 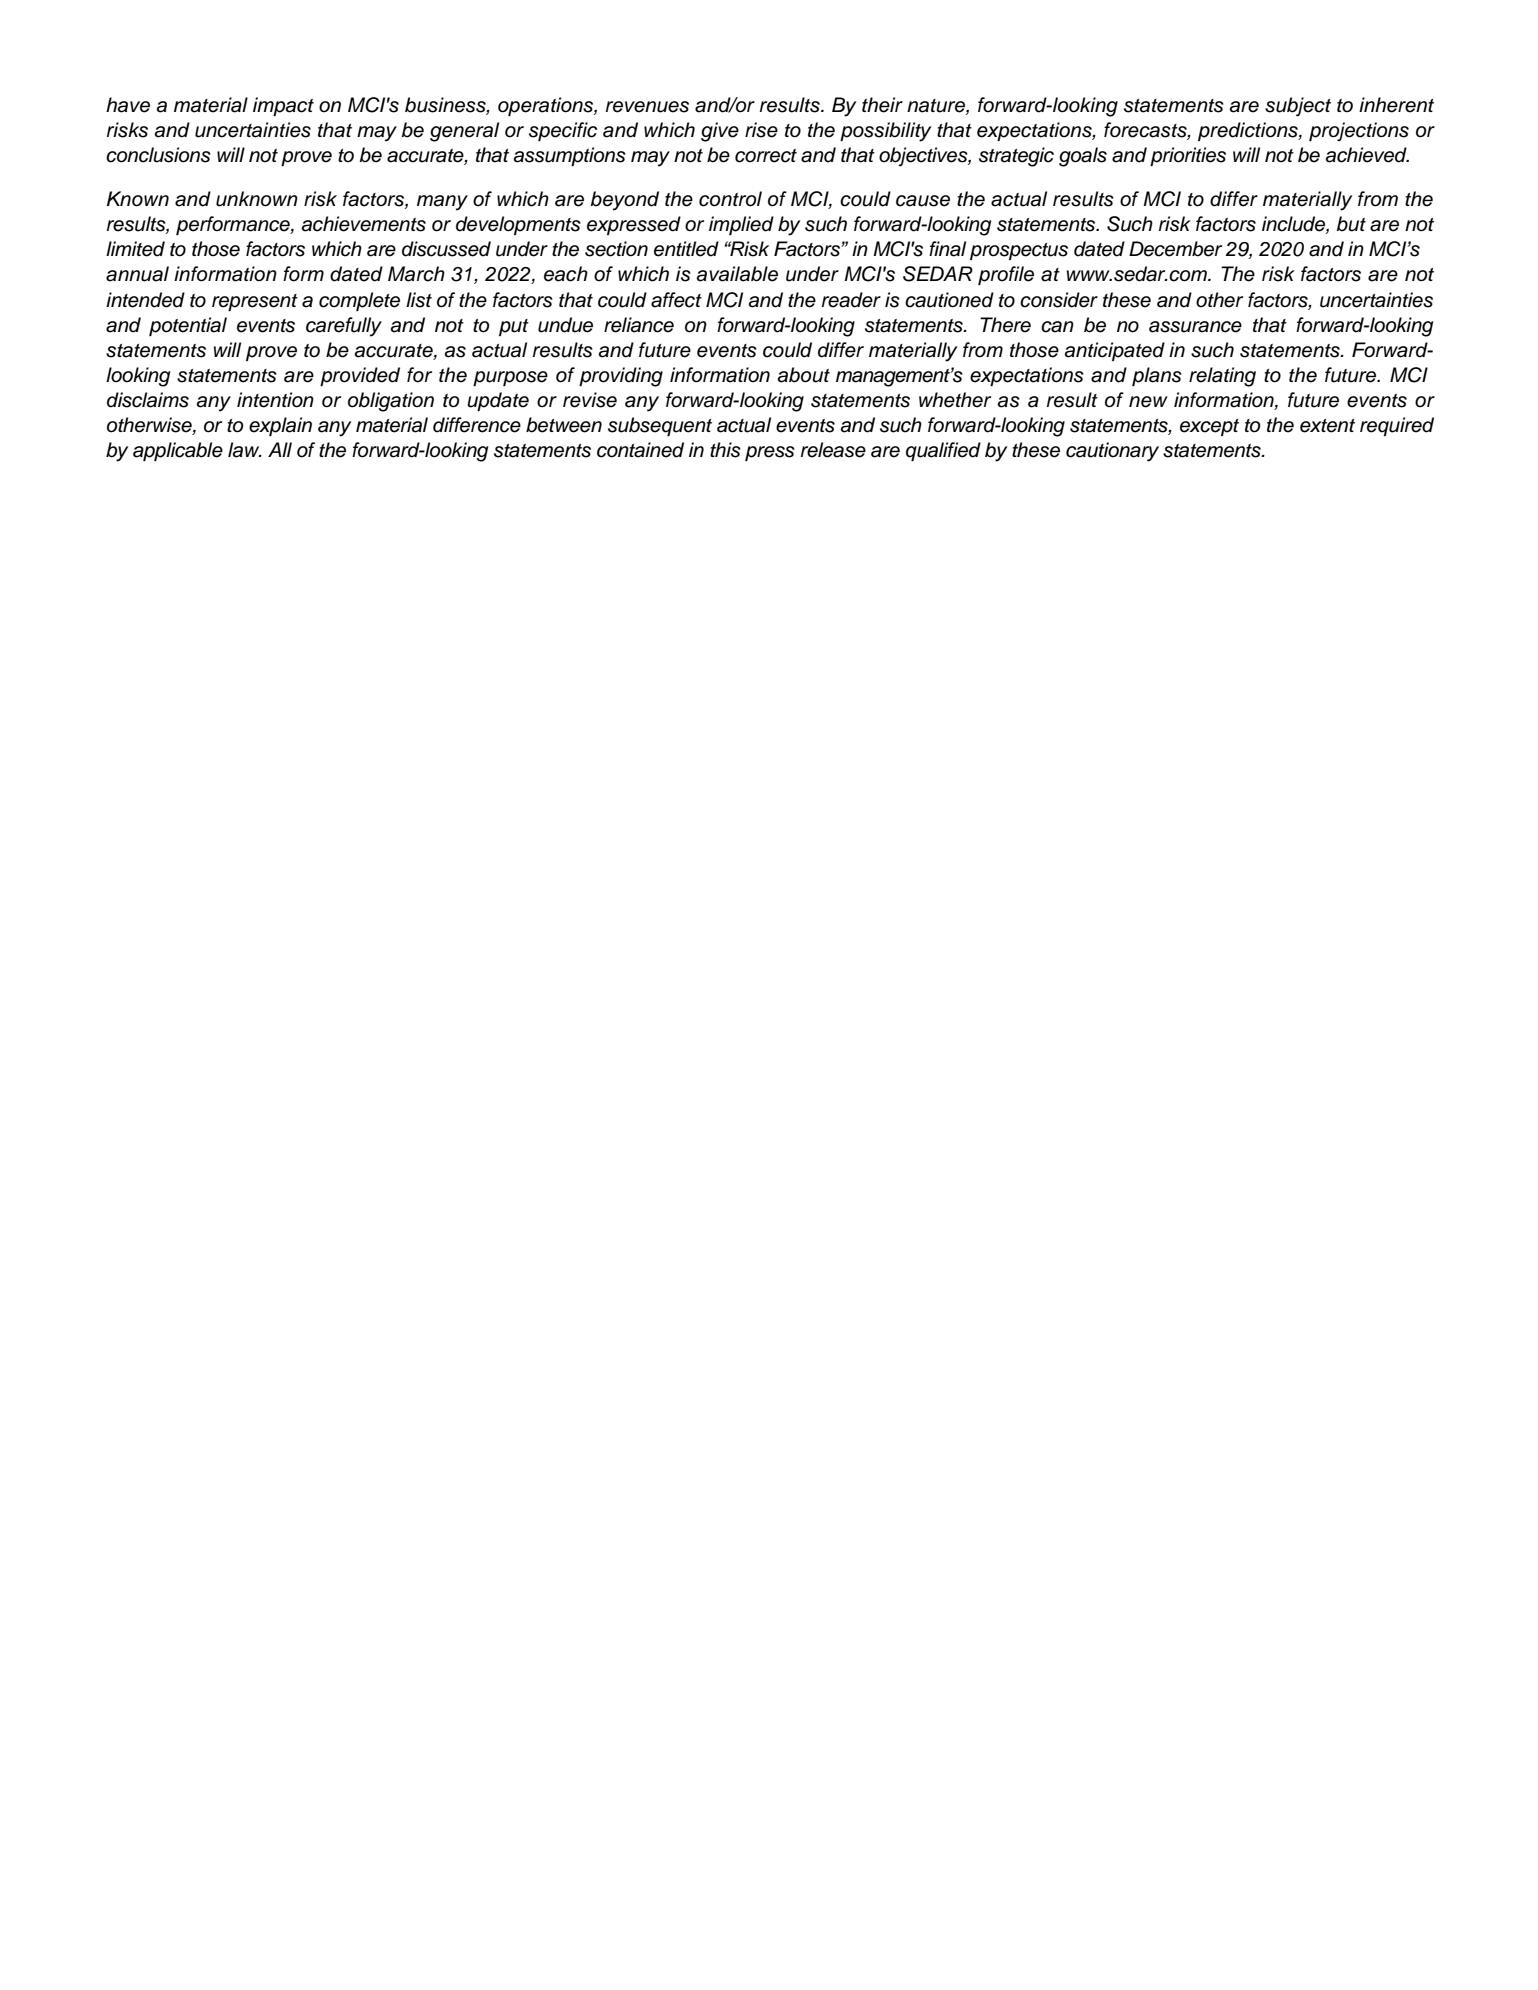 I want to click on law, so click(x=245, y=450).
